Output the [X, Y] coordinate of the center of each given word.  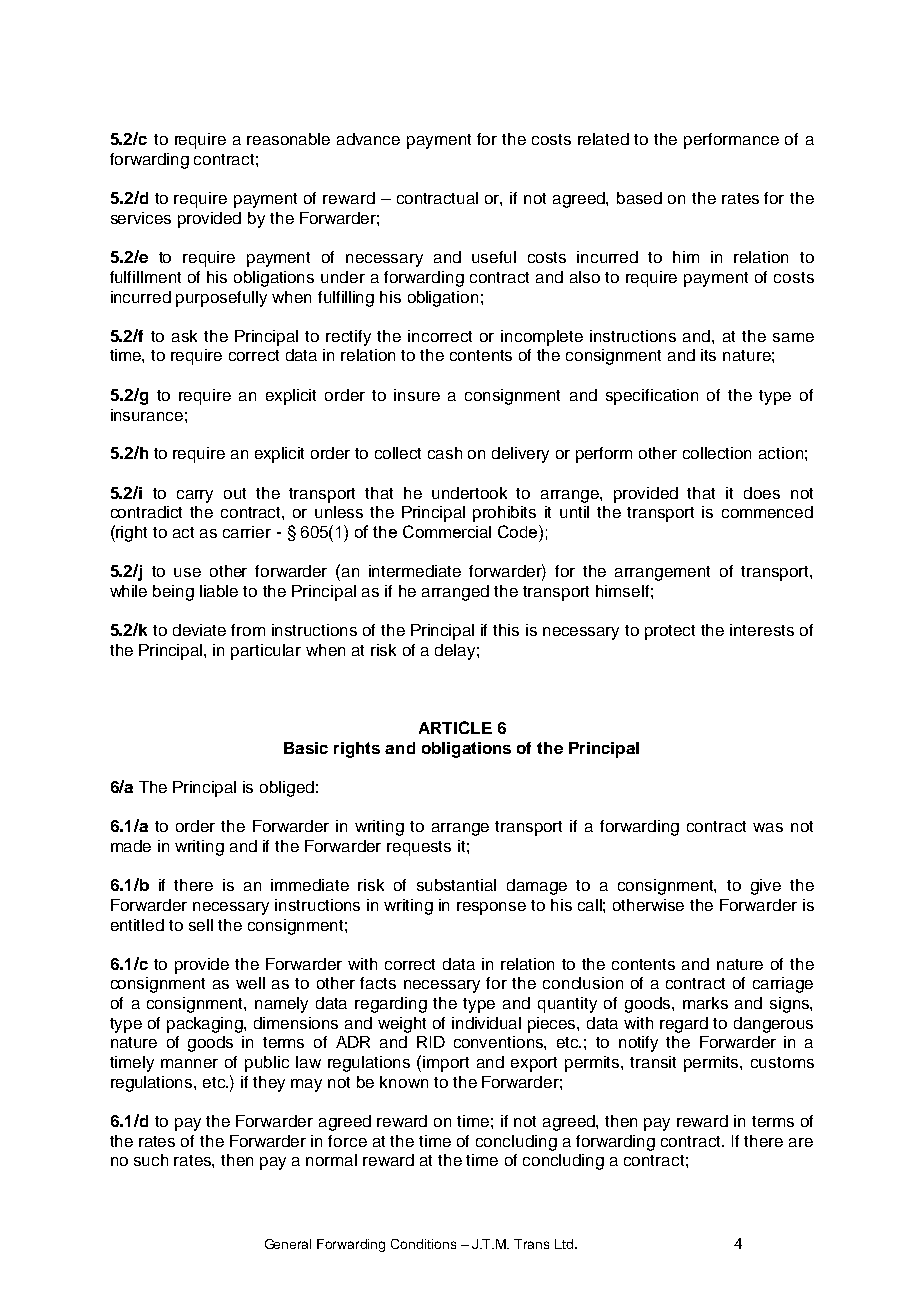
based [639, 198]
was [768, 827]
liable [219, 591]
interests [762, 630]
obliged [287, 789]
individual [486, 1023]
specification [652, 397]
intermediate [415, 571]
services [141, 218]
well [250, 983]
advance [368, 139]
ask [184, 336]
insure [417, 395]
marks [705, 1003]
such [151, 1160]
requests [419, 848]
